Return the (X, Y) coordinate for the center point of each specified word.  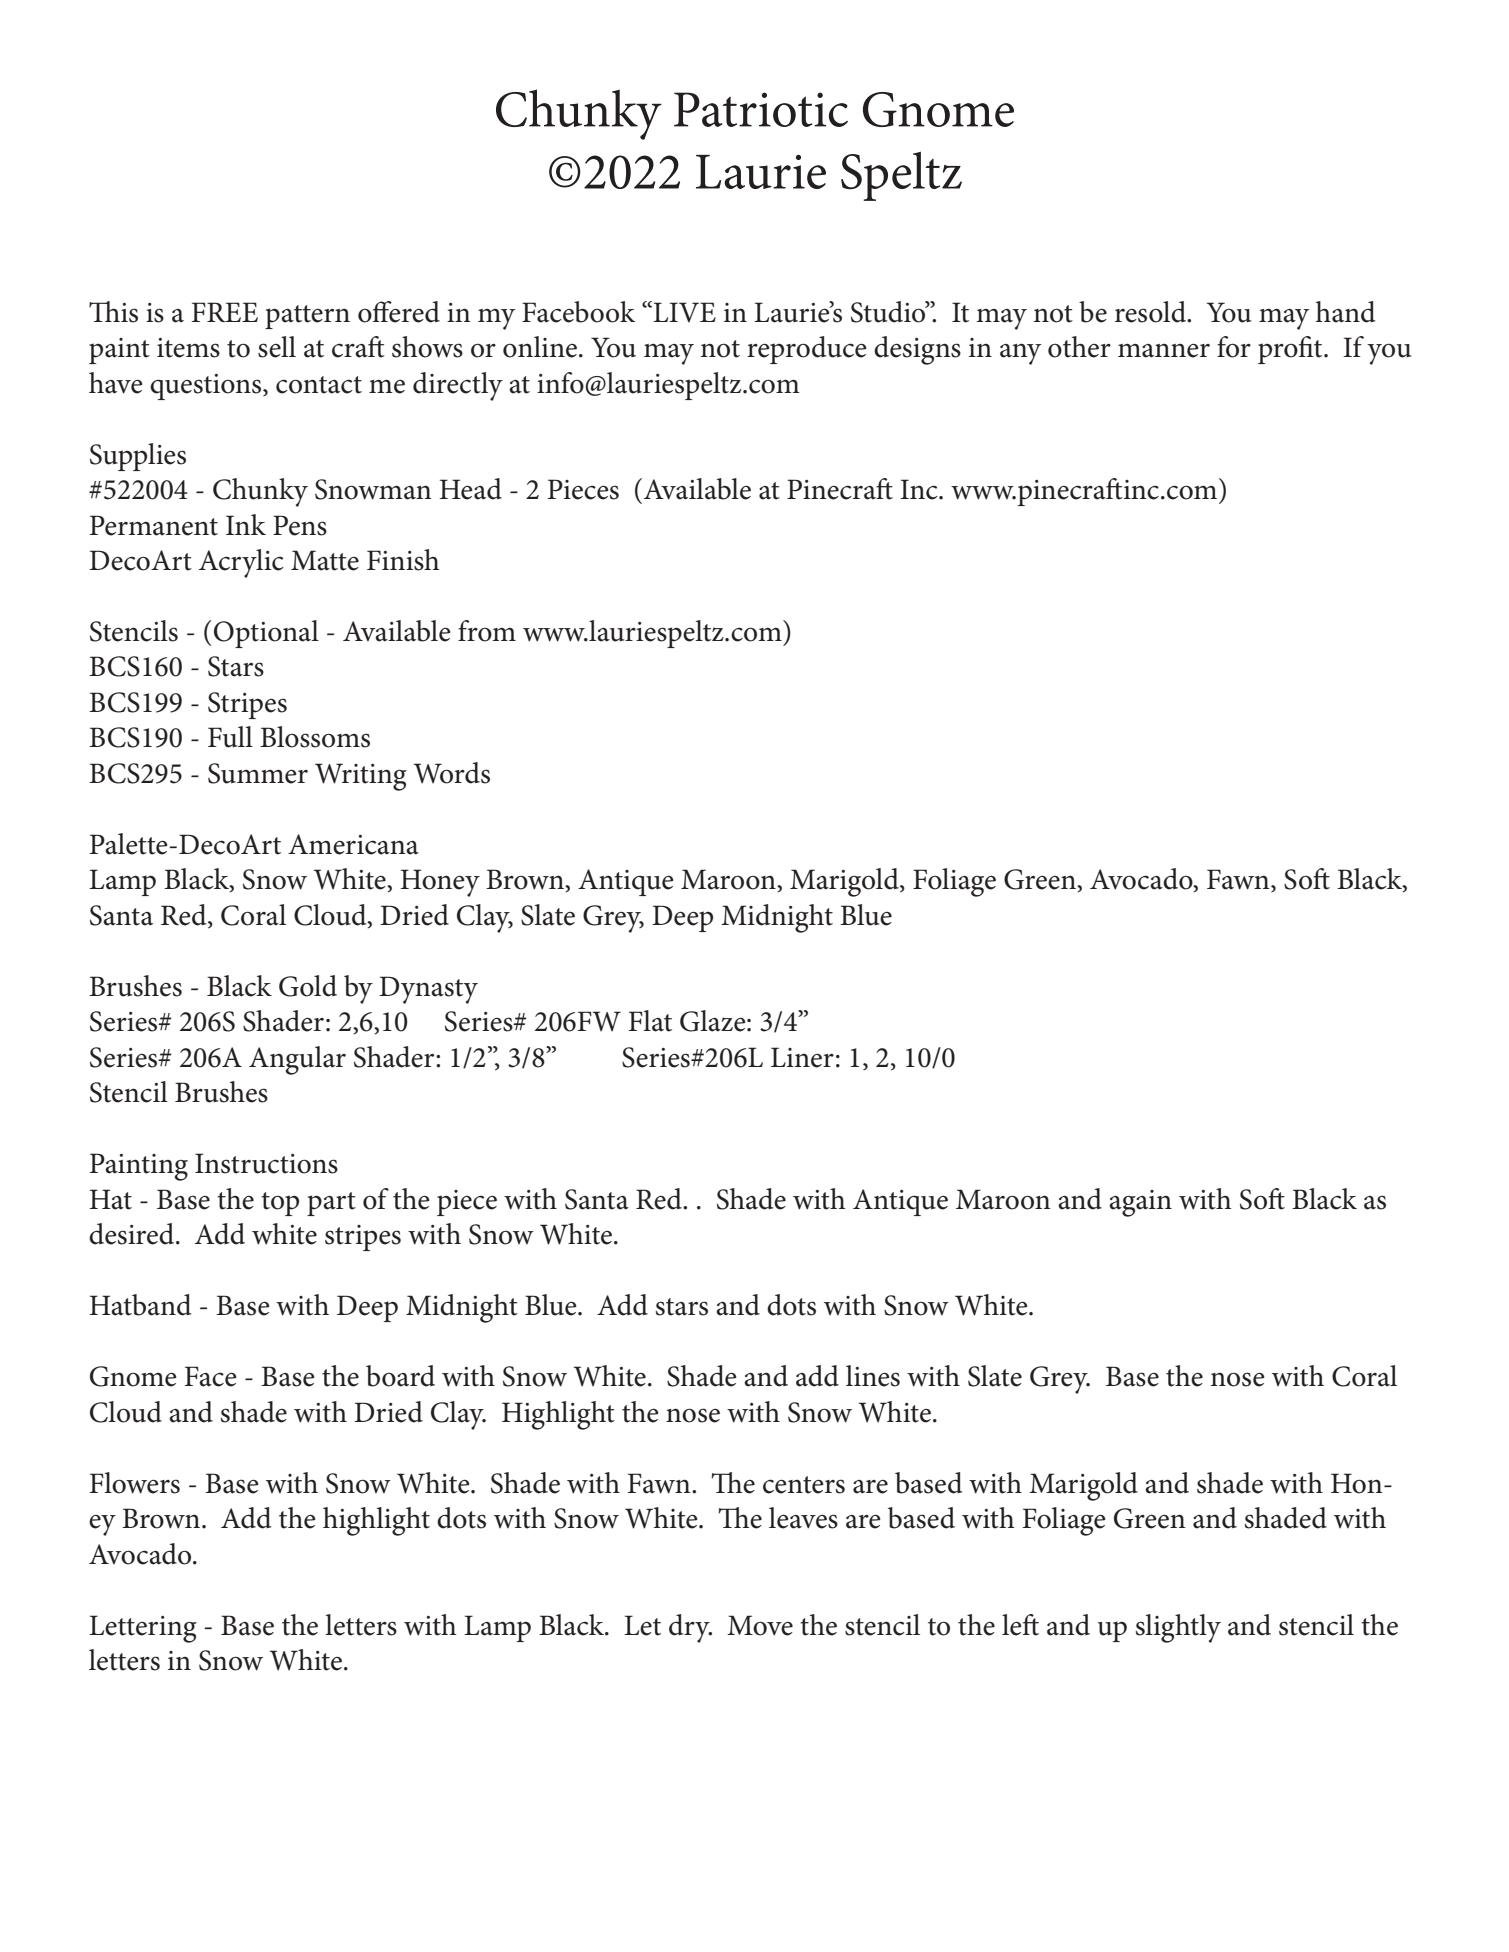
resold (1152, 312)
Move (760, 1625)
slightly (1178, 1628)
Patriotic (761, 109)
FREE (225, 312)
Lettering (143, 1629)
